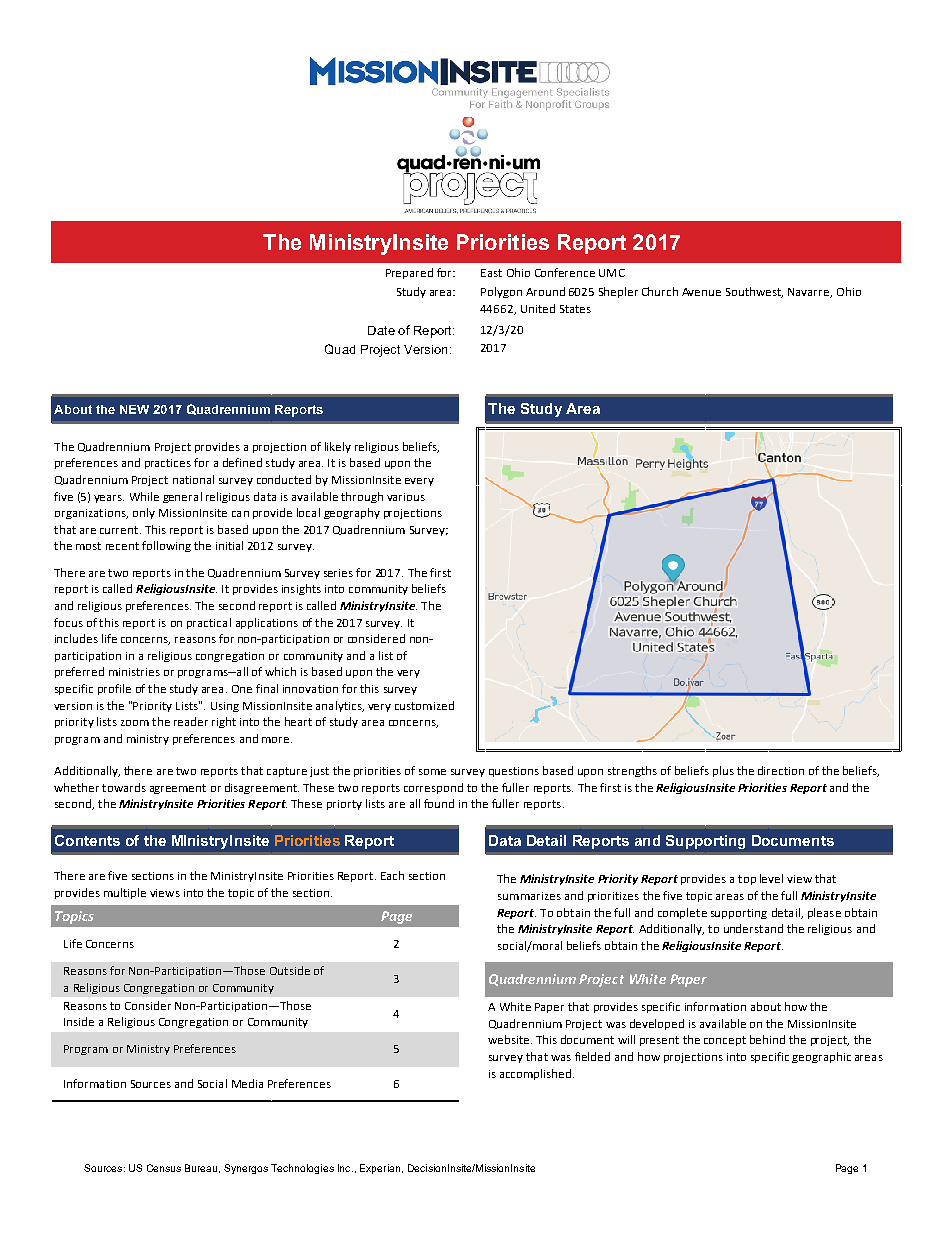 Image resolution: width=952 pixels, height=1233 pixels. What do you see at coordinates (381, 1169) in the image?
I see `Experian` at bounding box center [381, 1169].
